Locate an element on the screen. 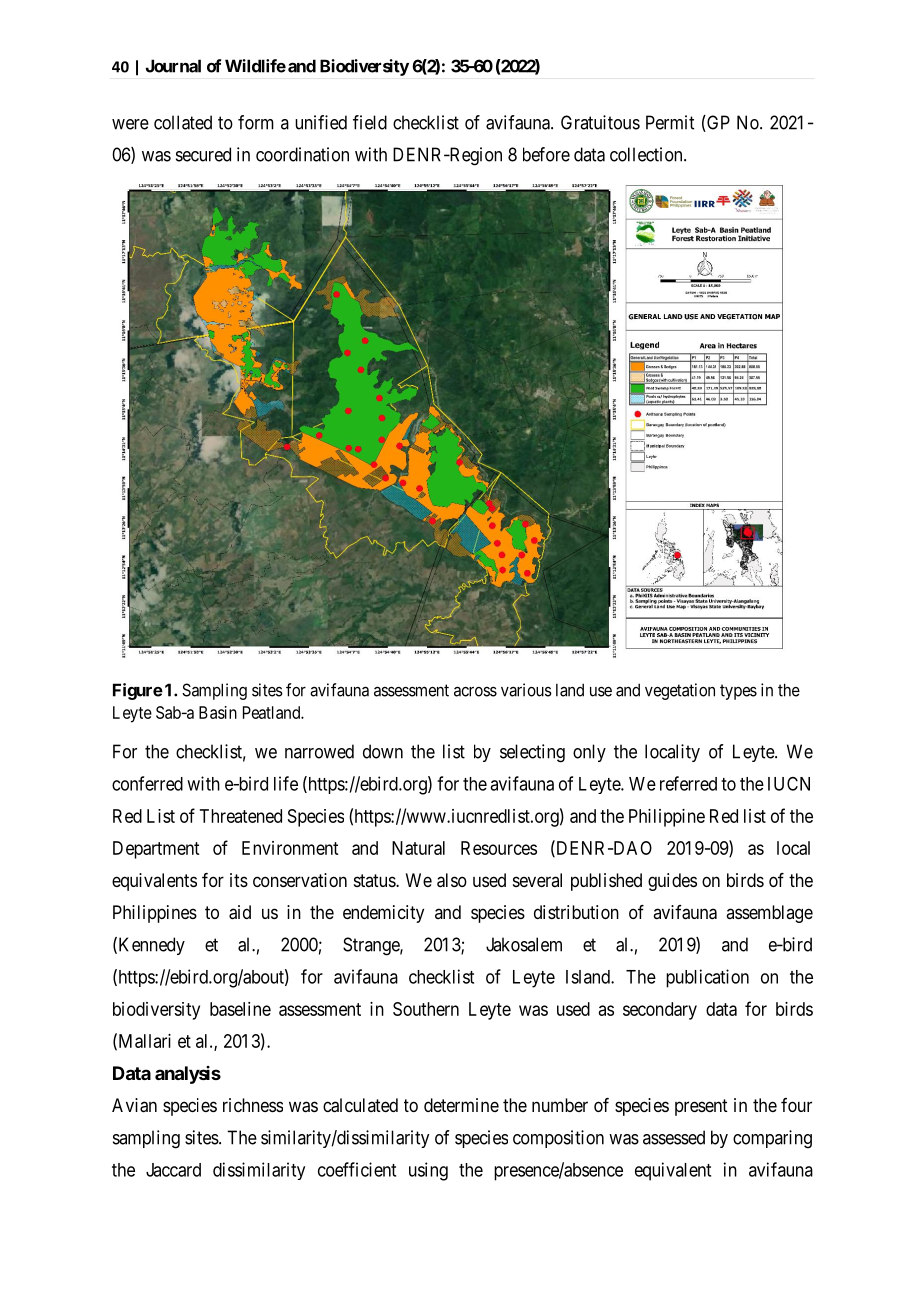  referred is located at coordinates (688, 783).
